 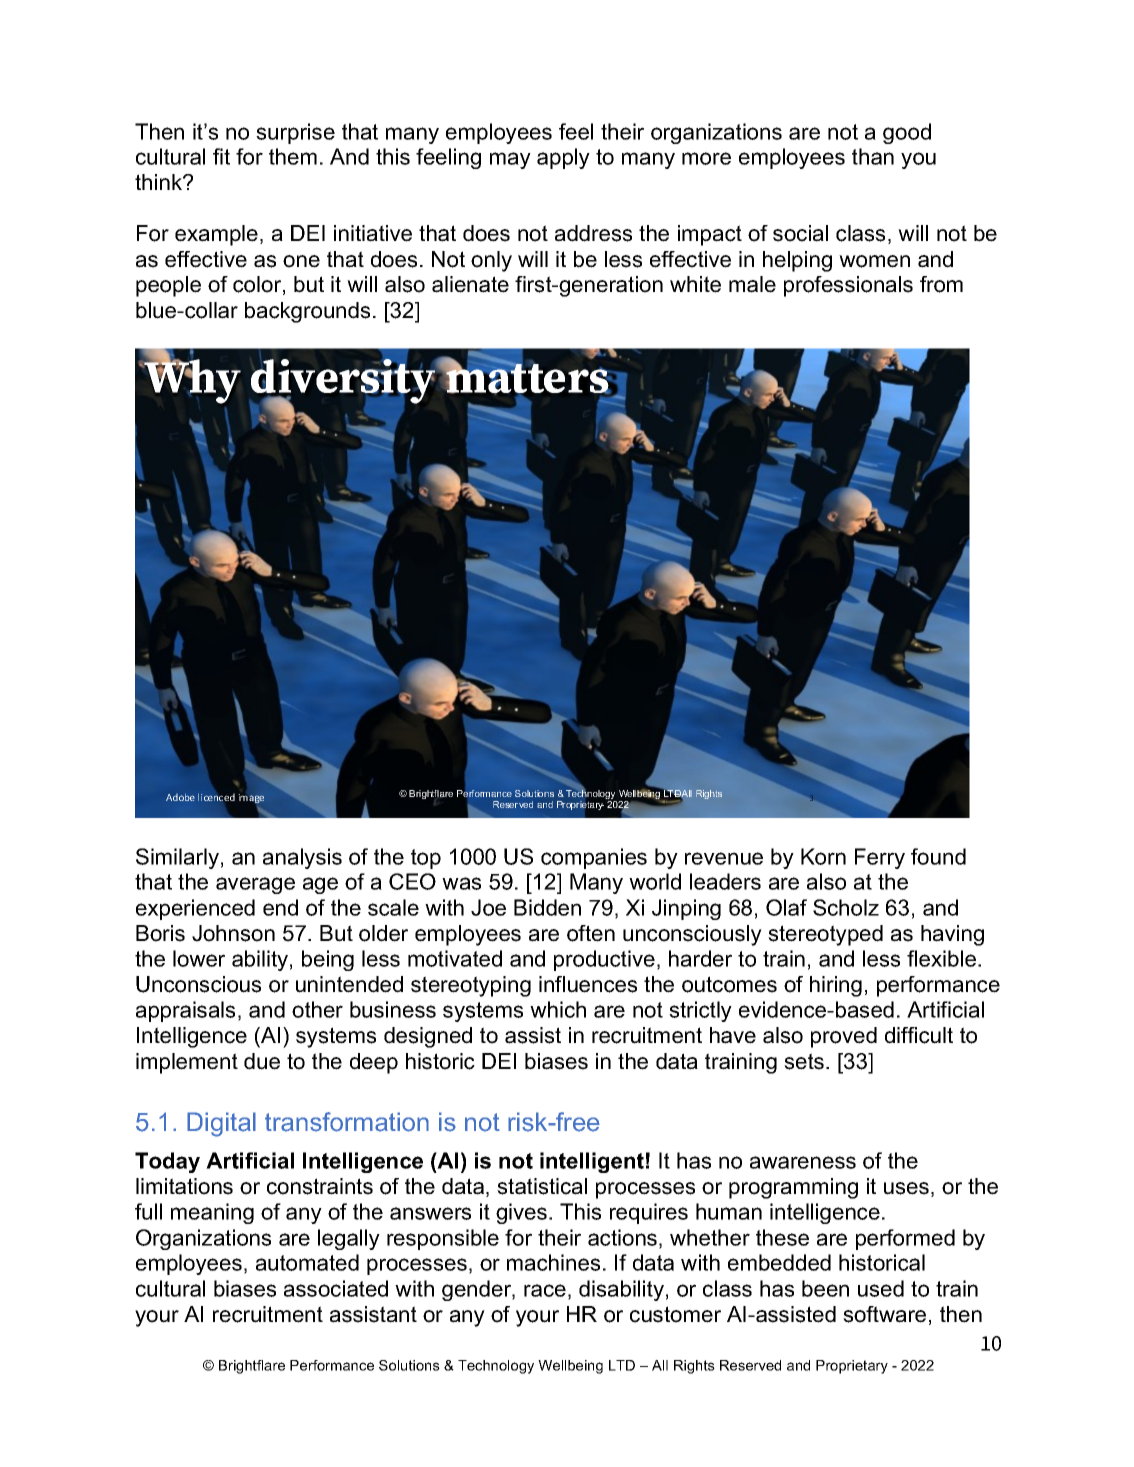 What do you see at coordinates (846, 907) in the screenshot?
I see `Scholz` at bounding box center [846, 907].
